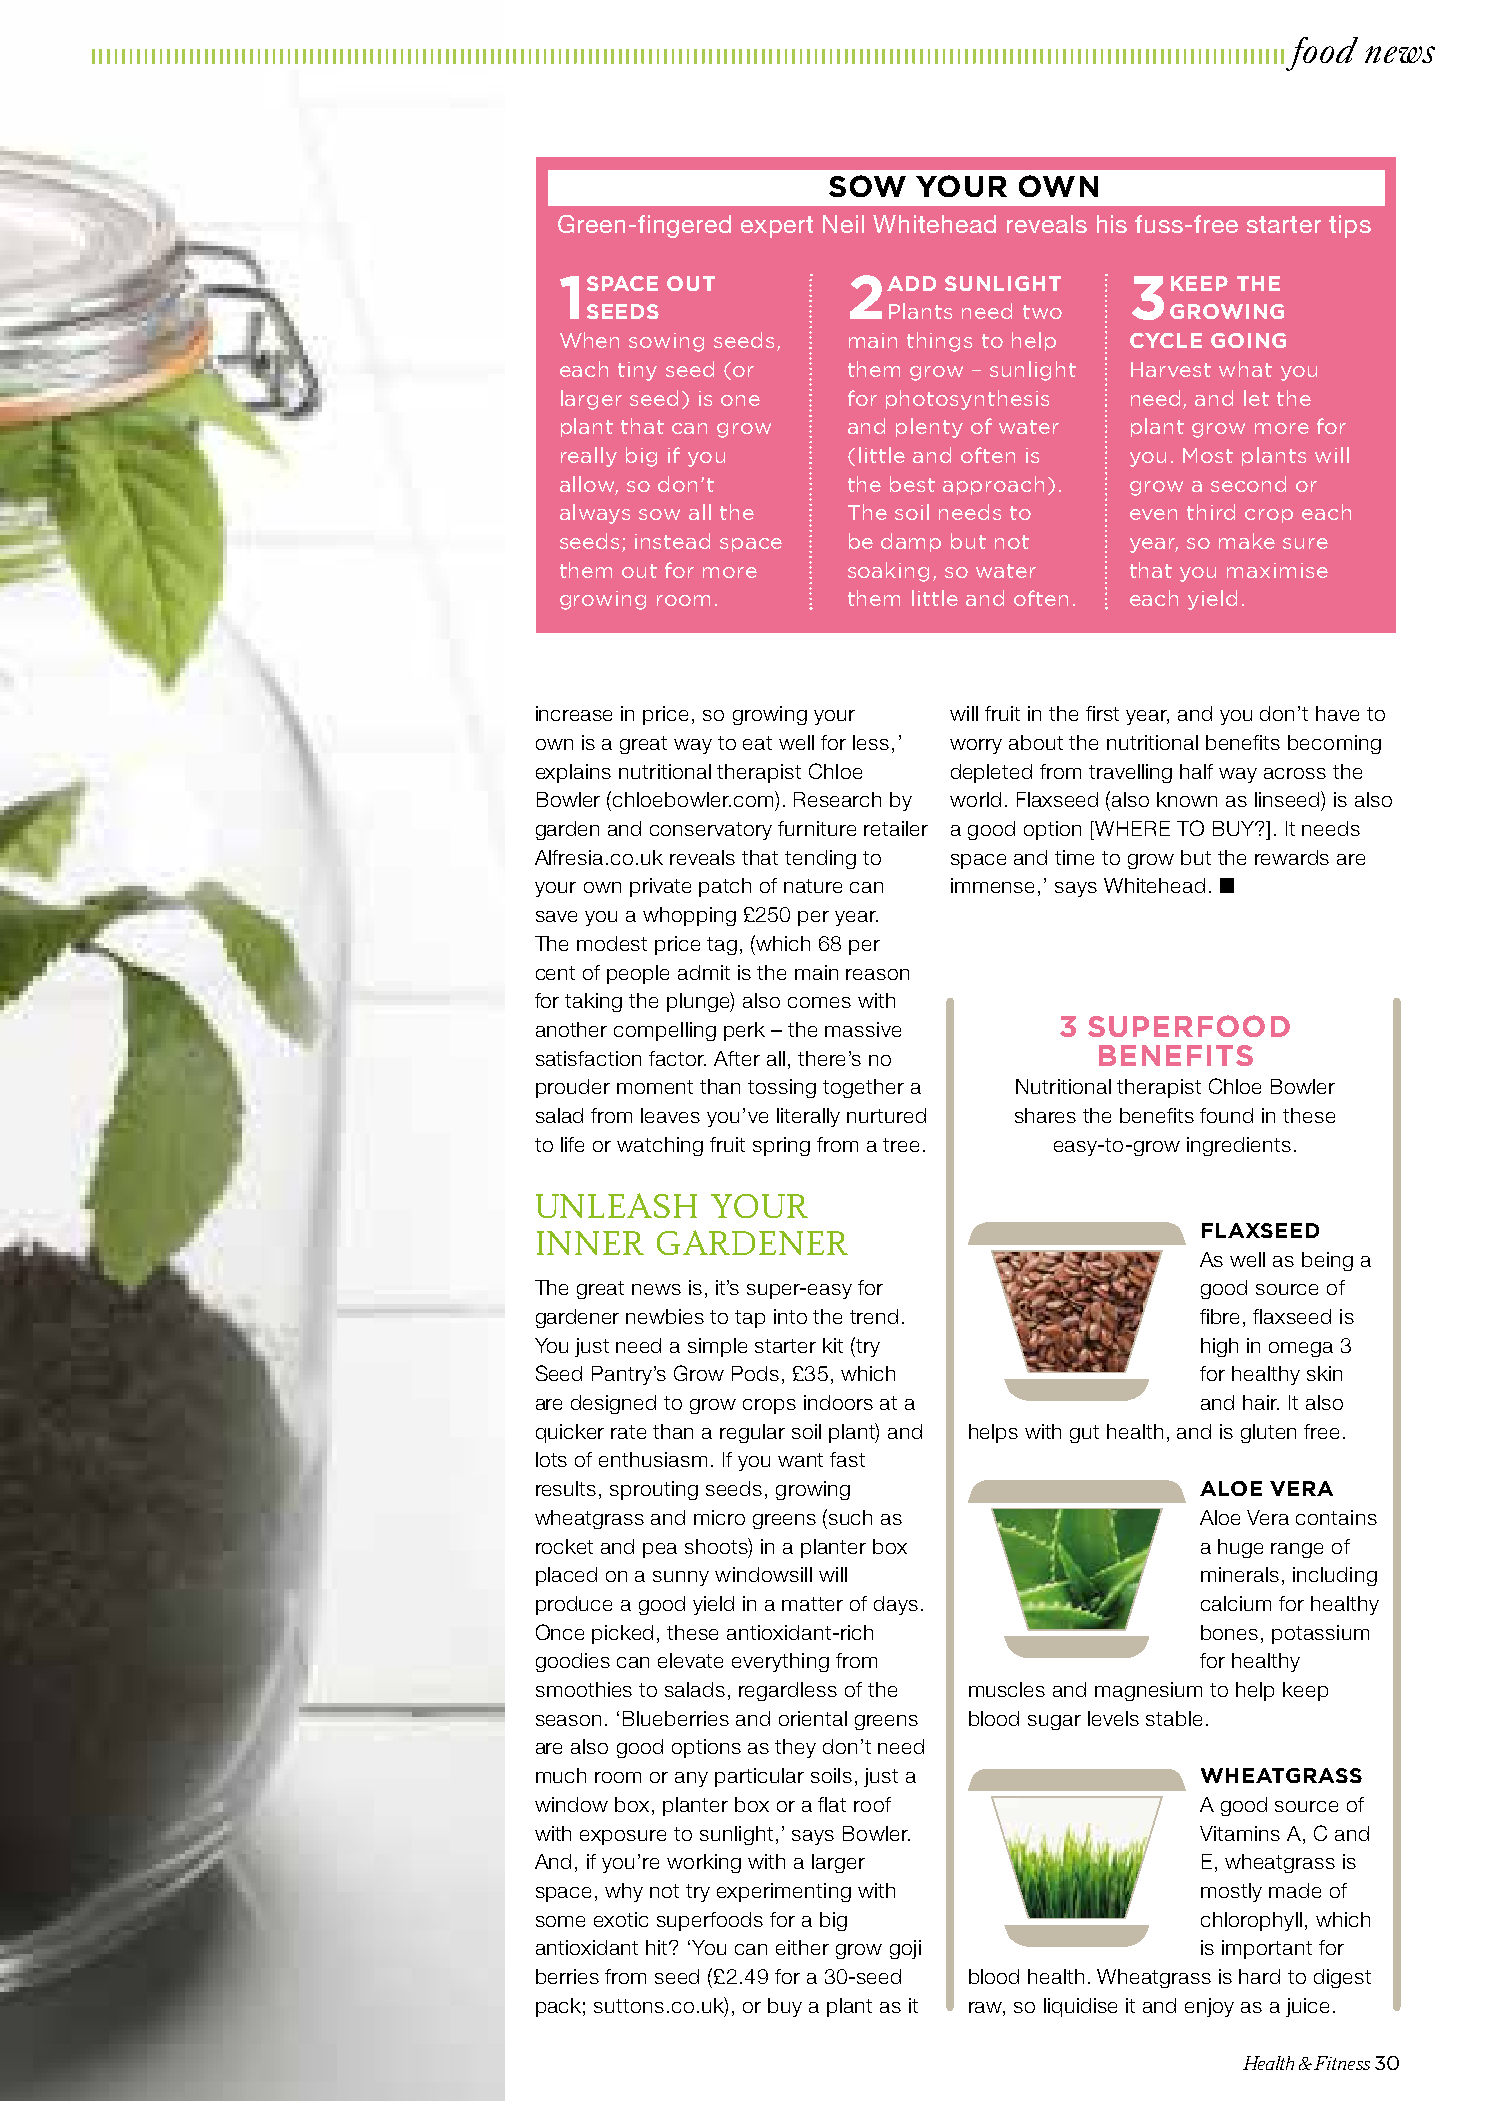 The width and height of the screenshot is (1485, 2101). I want to click on GOING, so click(1248, 340).
